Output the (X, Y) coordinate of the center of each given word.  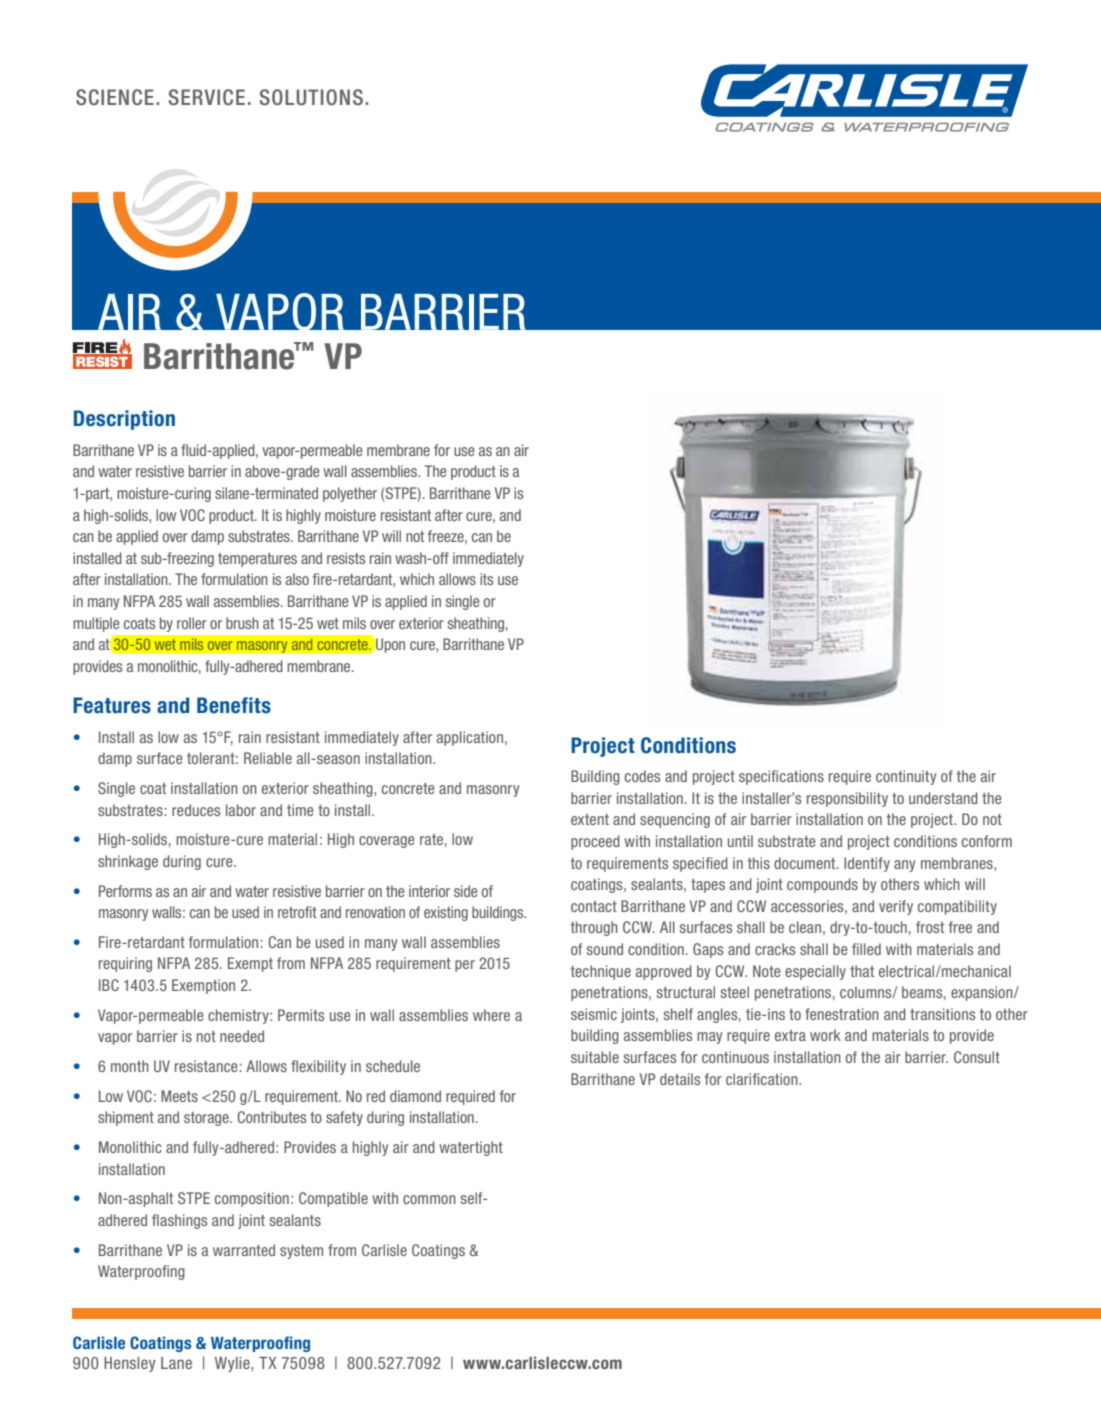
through (594, 928)
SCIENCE (115, 97)
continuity (906, 777)
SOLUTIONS (311, 97)
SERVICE (207, 97)
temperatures (257, 560)
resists (346, 558)
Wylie (233, 1364)
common (429, 1199)
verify (896, 907)
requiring (125, 964)
